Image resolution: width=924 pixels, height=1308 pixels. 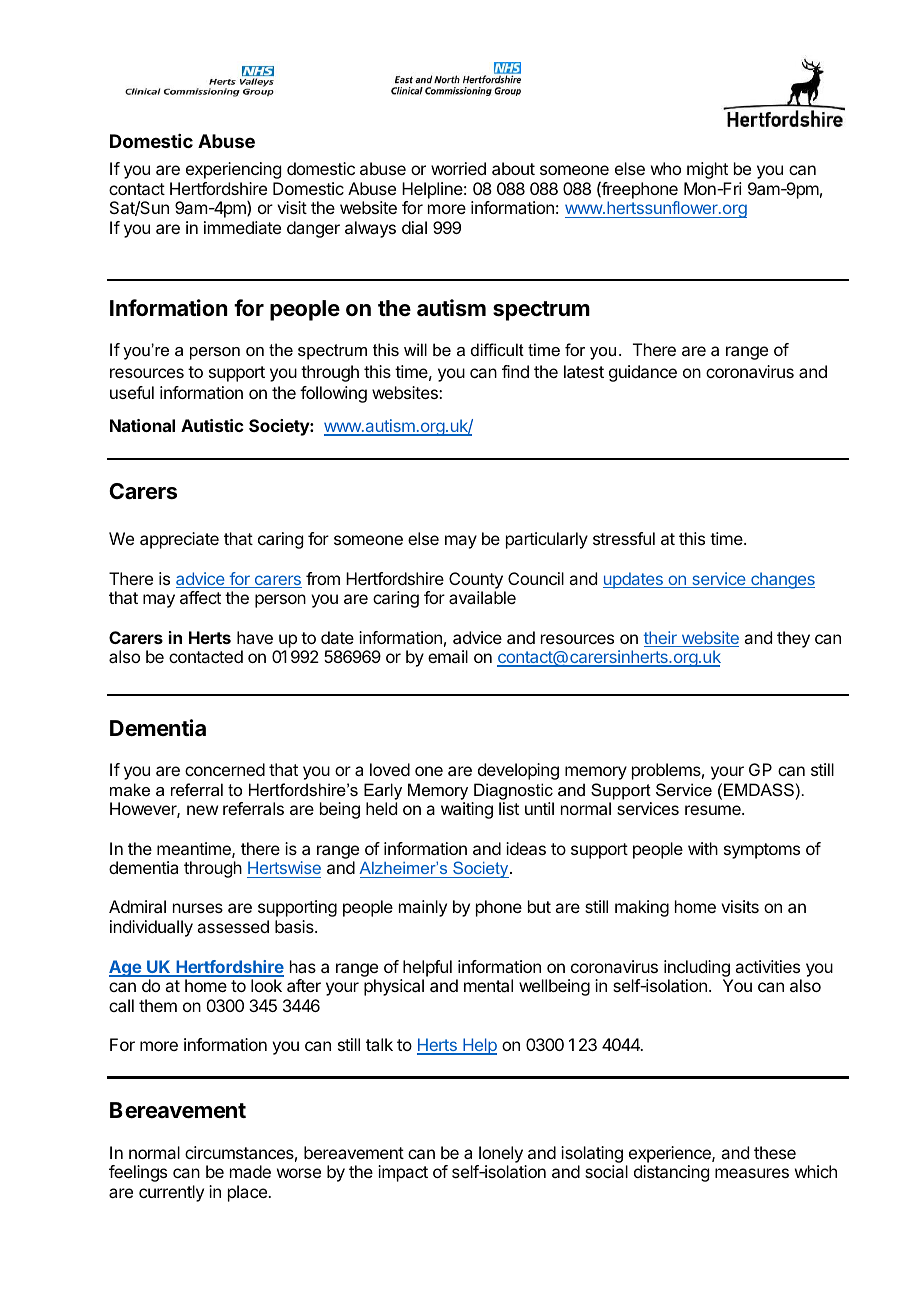 I want to click on have, so click(x=255, y=637).
